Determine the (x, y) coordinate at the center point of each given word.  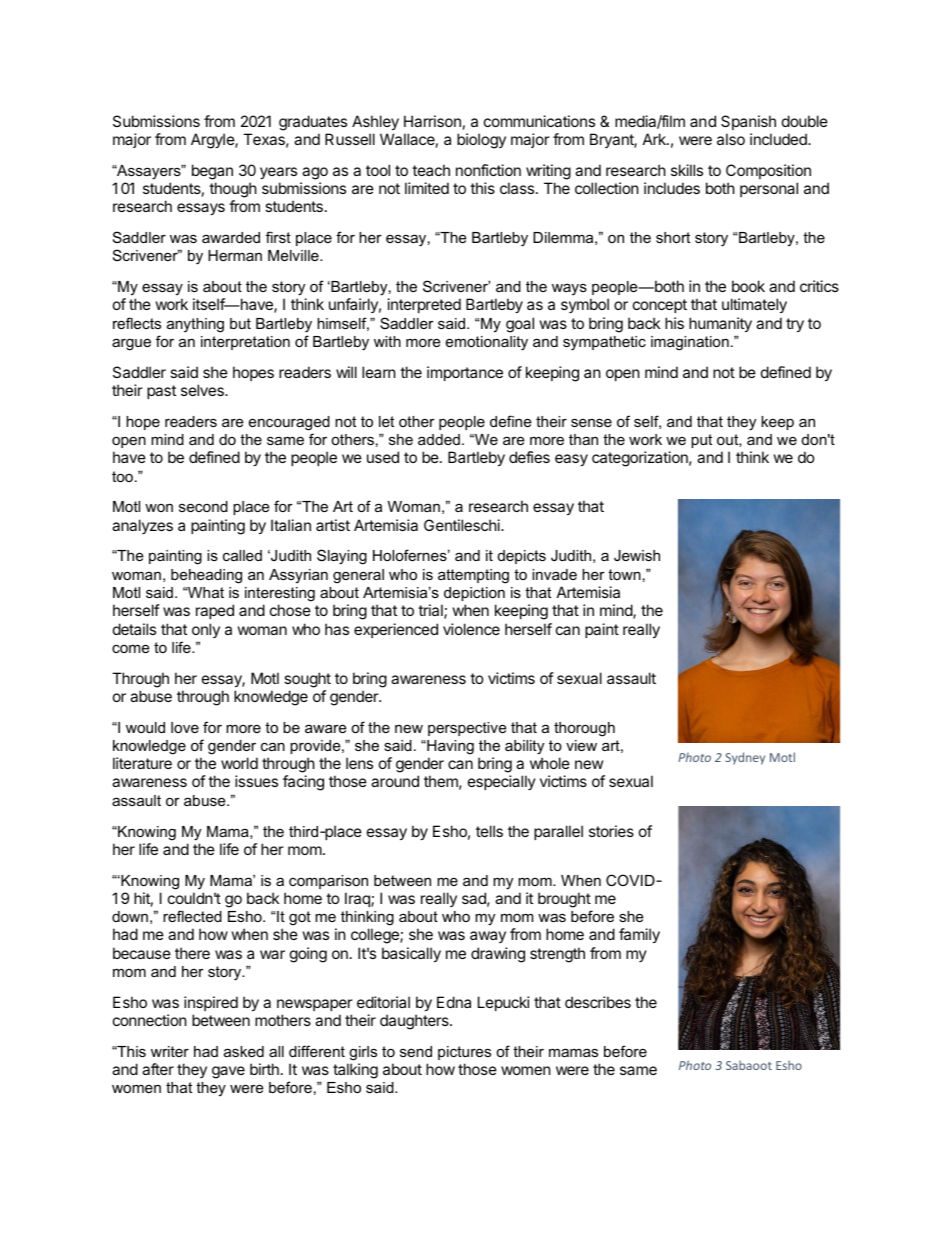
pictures (464, 1053)
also (731, 139)
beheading (206, 576)
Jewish (637, 555)
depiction (474, 594)
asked (244, 1051)
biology (481, 141)
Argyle (213, 141)
